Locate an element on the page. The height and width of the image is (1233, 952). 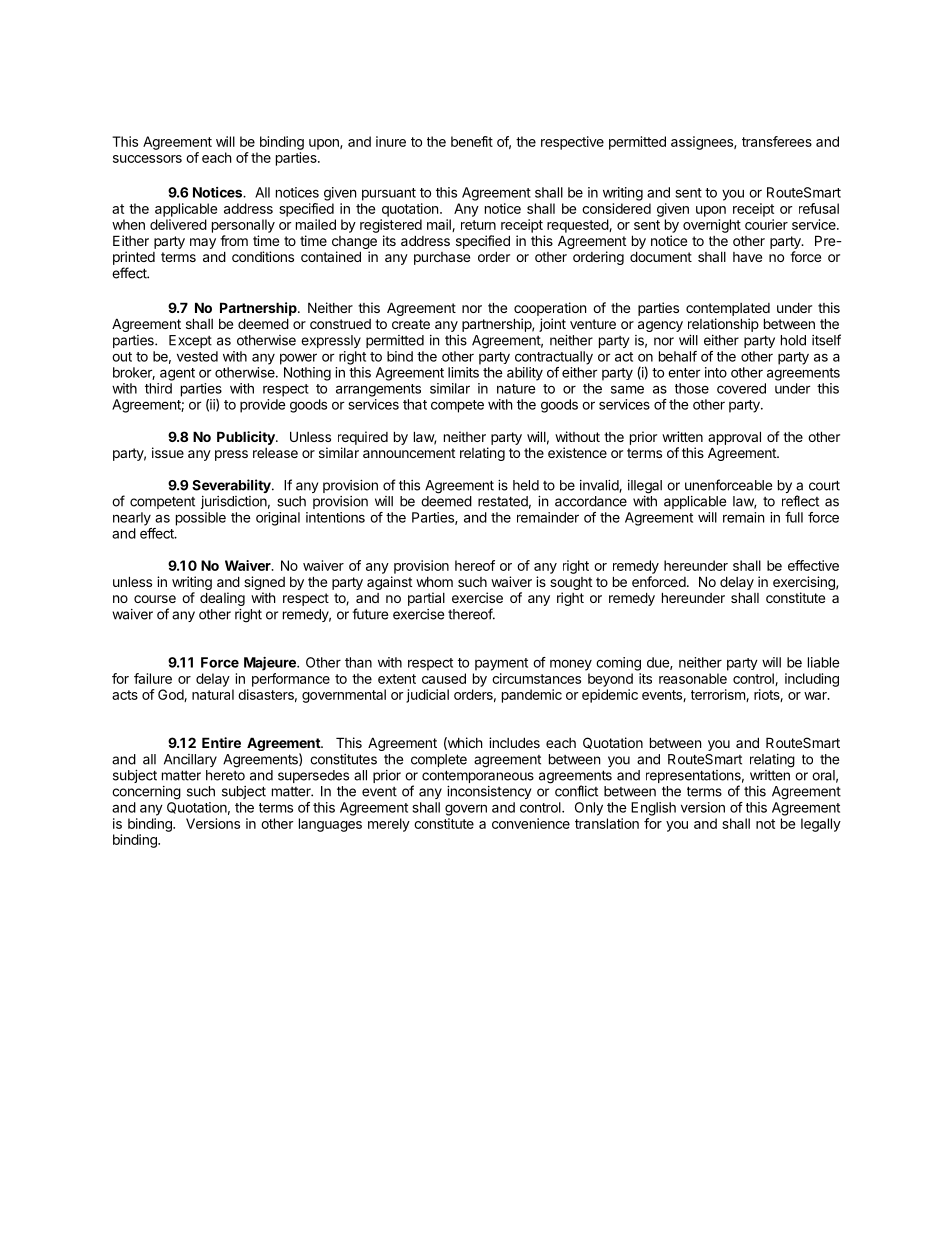
hereto is located at coordinates (225, 775).
